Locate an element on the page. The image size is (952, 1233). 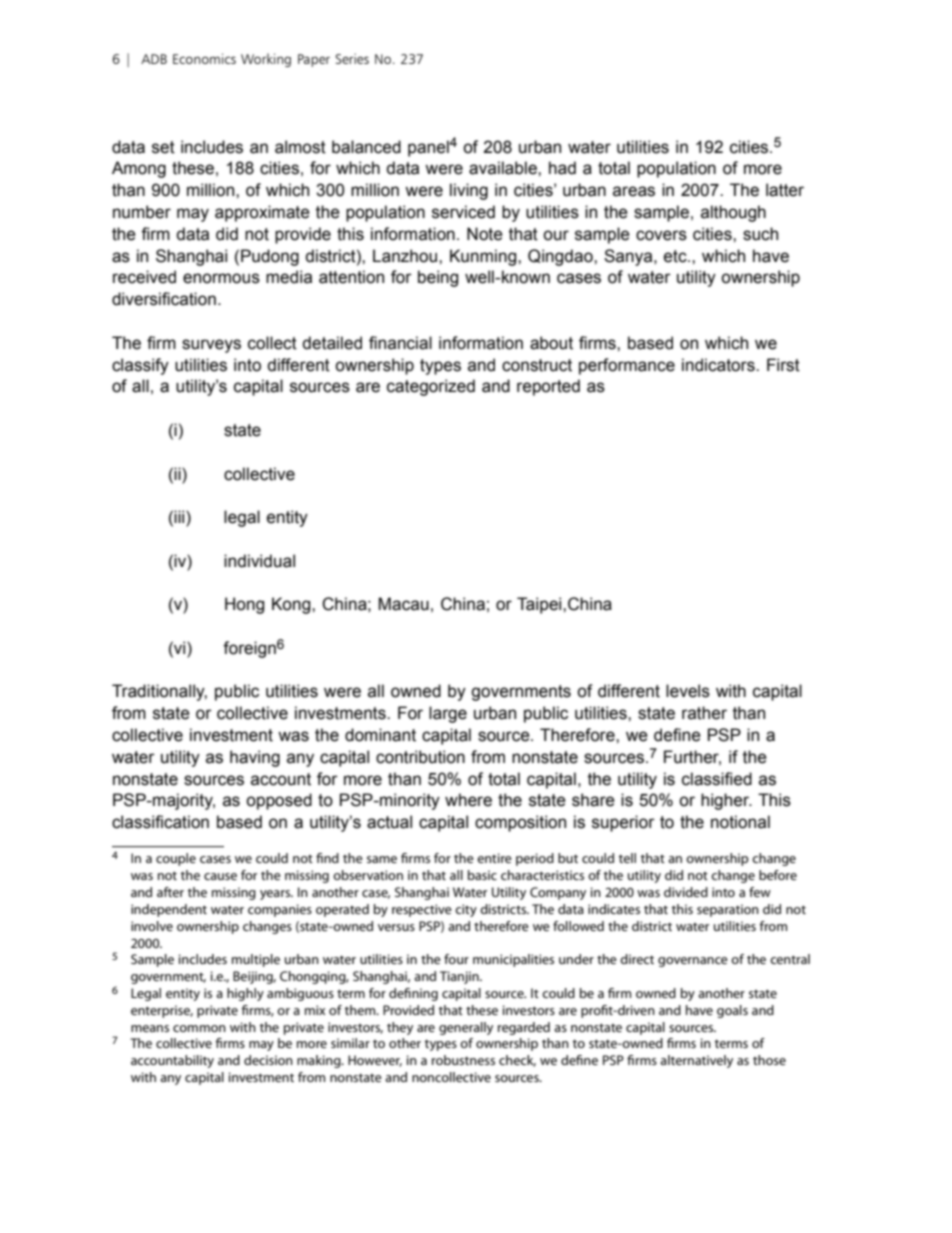
latter is located at coordinates (785, 190).
